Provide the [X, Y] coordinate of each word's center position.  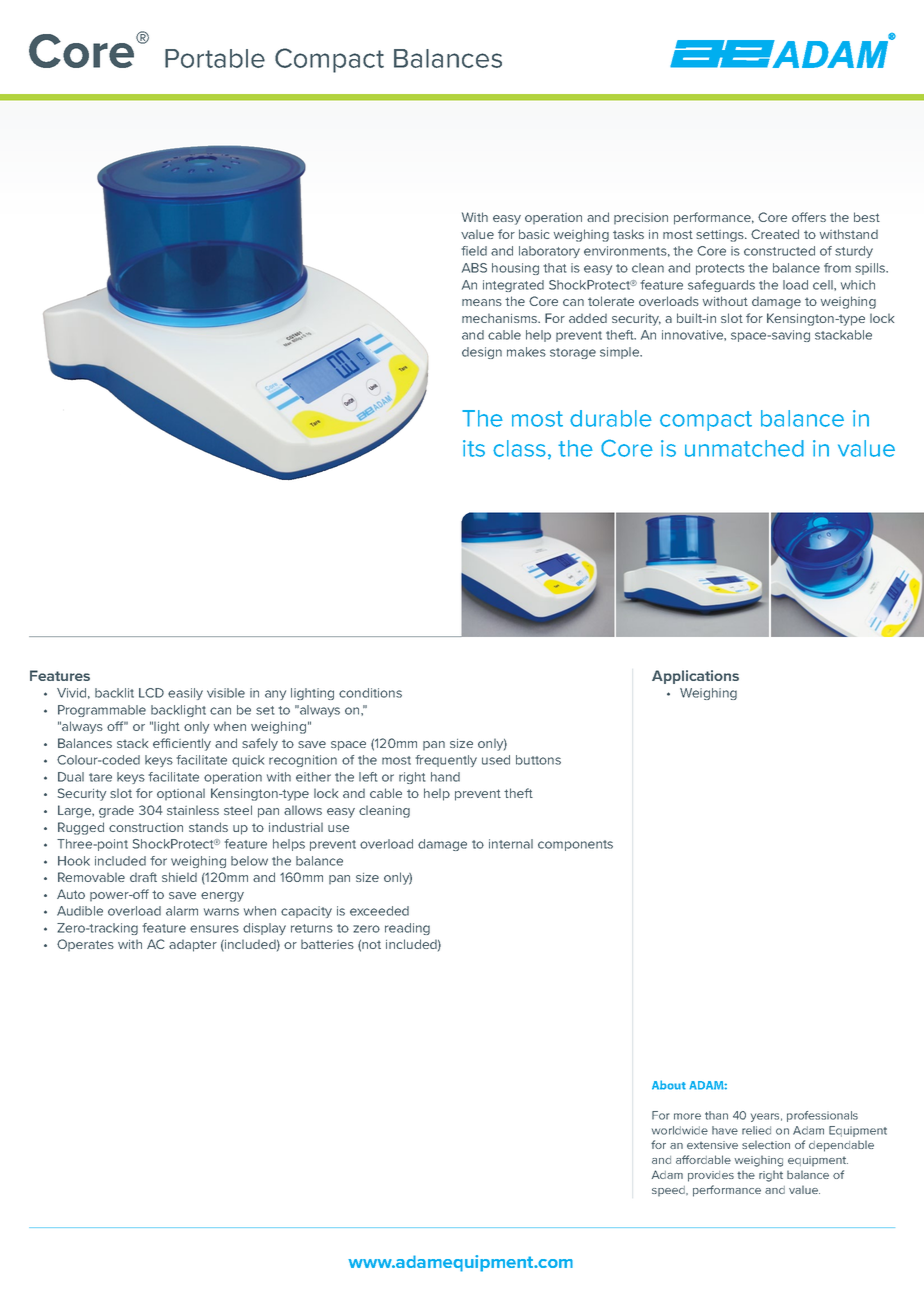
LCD [151, 693]
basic [534, 234]
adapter [193, 945]
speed [669, 1191]
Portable [215, 58]
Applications [695, 677]
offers [809, 217]
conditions [370, 693]
